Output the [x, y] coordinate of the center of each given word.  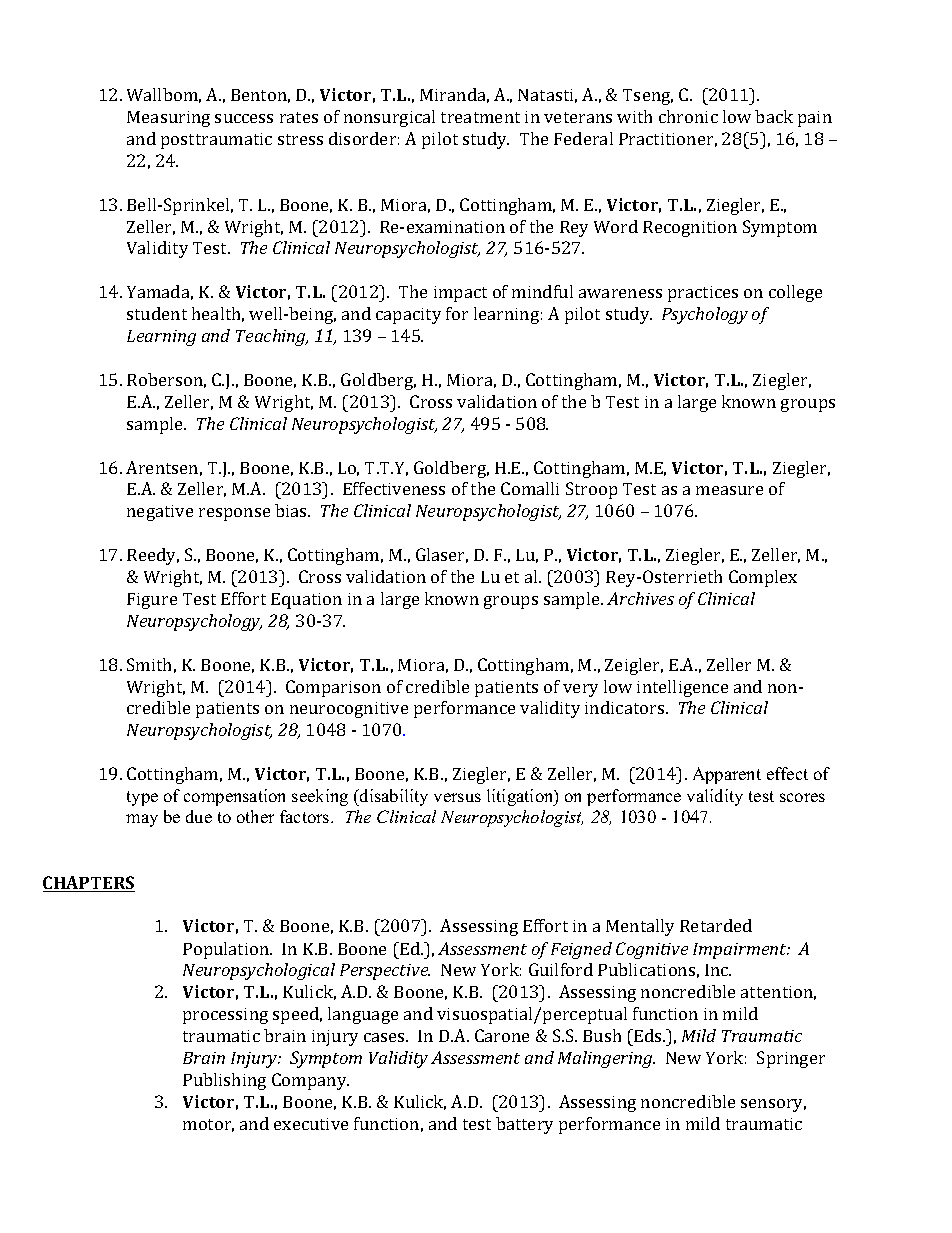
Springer [791, 1059]
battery [524, 1125]
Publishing [224, 1081]
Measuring [168, 119]
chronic [688, 116]
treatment [480, 117]
